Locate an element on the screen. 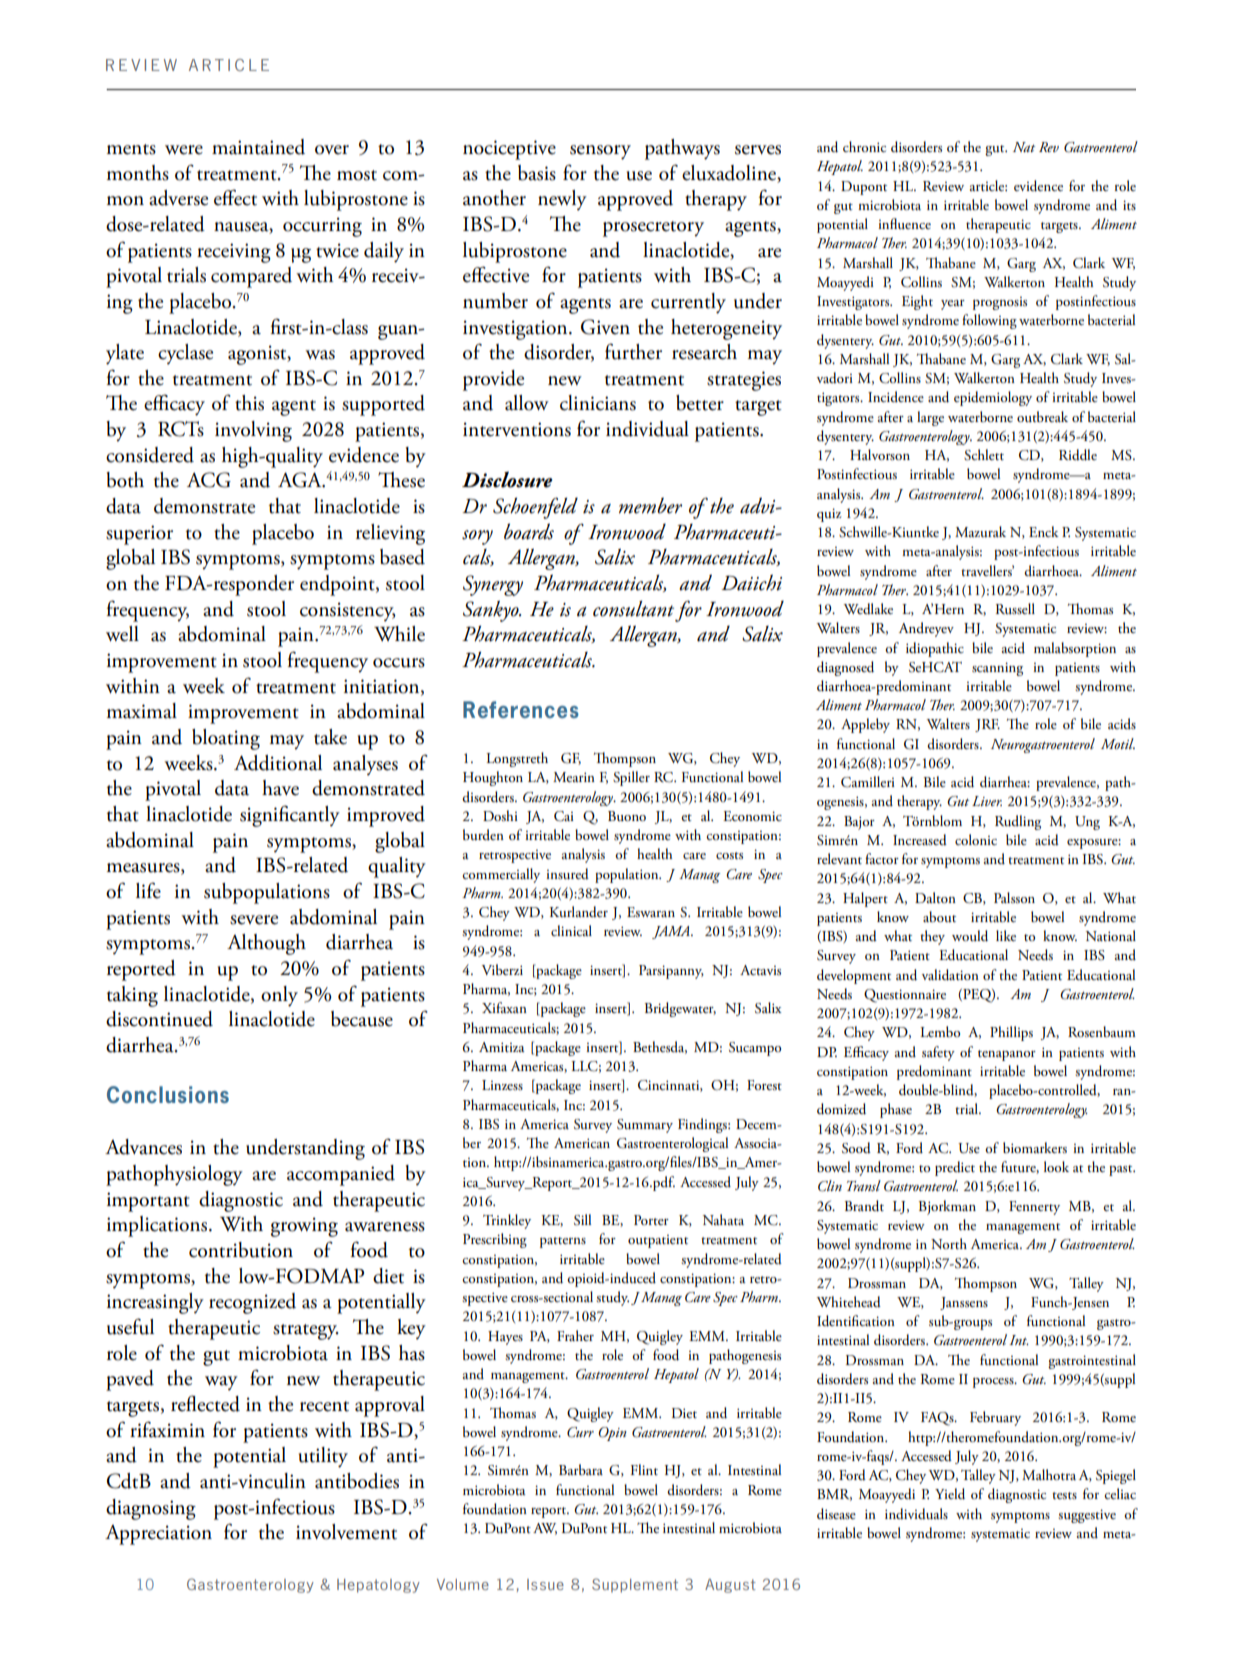 The width and height of the screenshot is (1251, 1674). Russell is located at coordinates (1015, 608).
